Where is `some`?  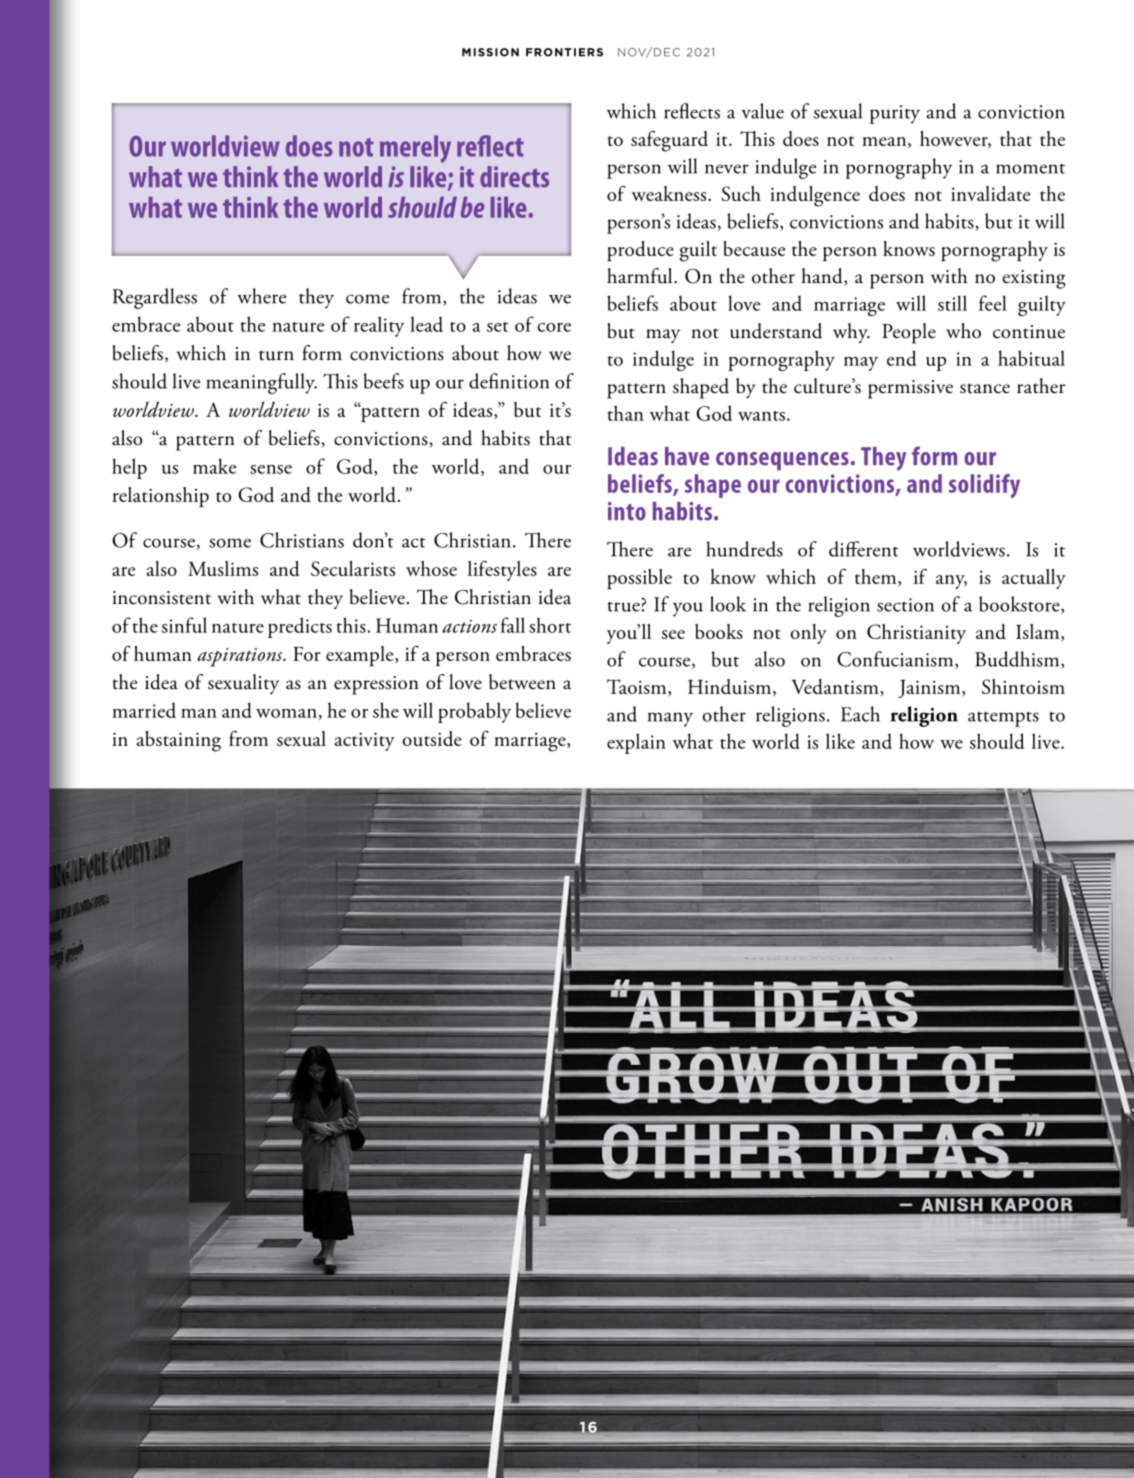 some is located at coordinates (230, 543).
